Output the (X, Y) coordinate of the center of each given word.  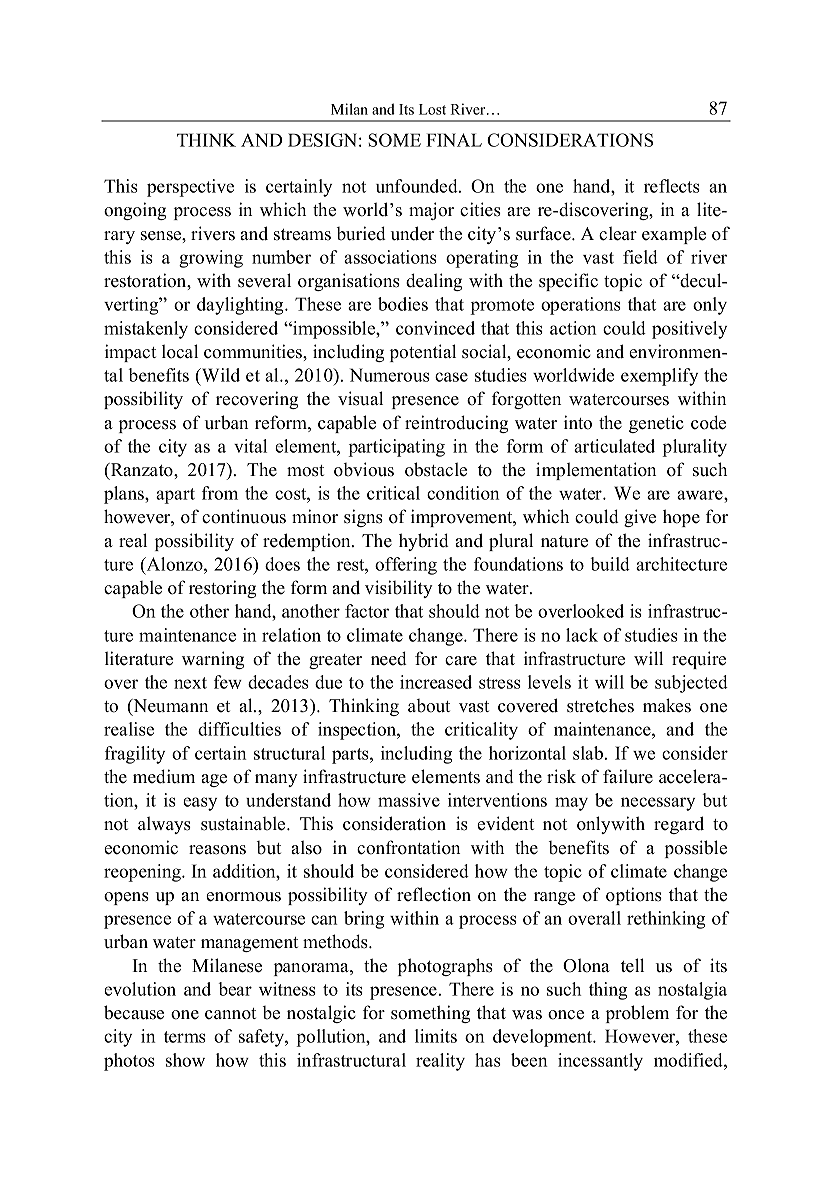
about (429, 706)
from (220, 493)
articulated (614, 446)
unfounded (418, 186)
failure (628, 776)
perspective (190, 188)
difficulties (239, 729)
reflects (672, 186)
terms (185, 1037)
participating (396, 448)
